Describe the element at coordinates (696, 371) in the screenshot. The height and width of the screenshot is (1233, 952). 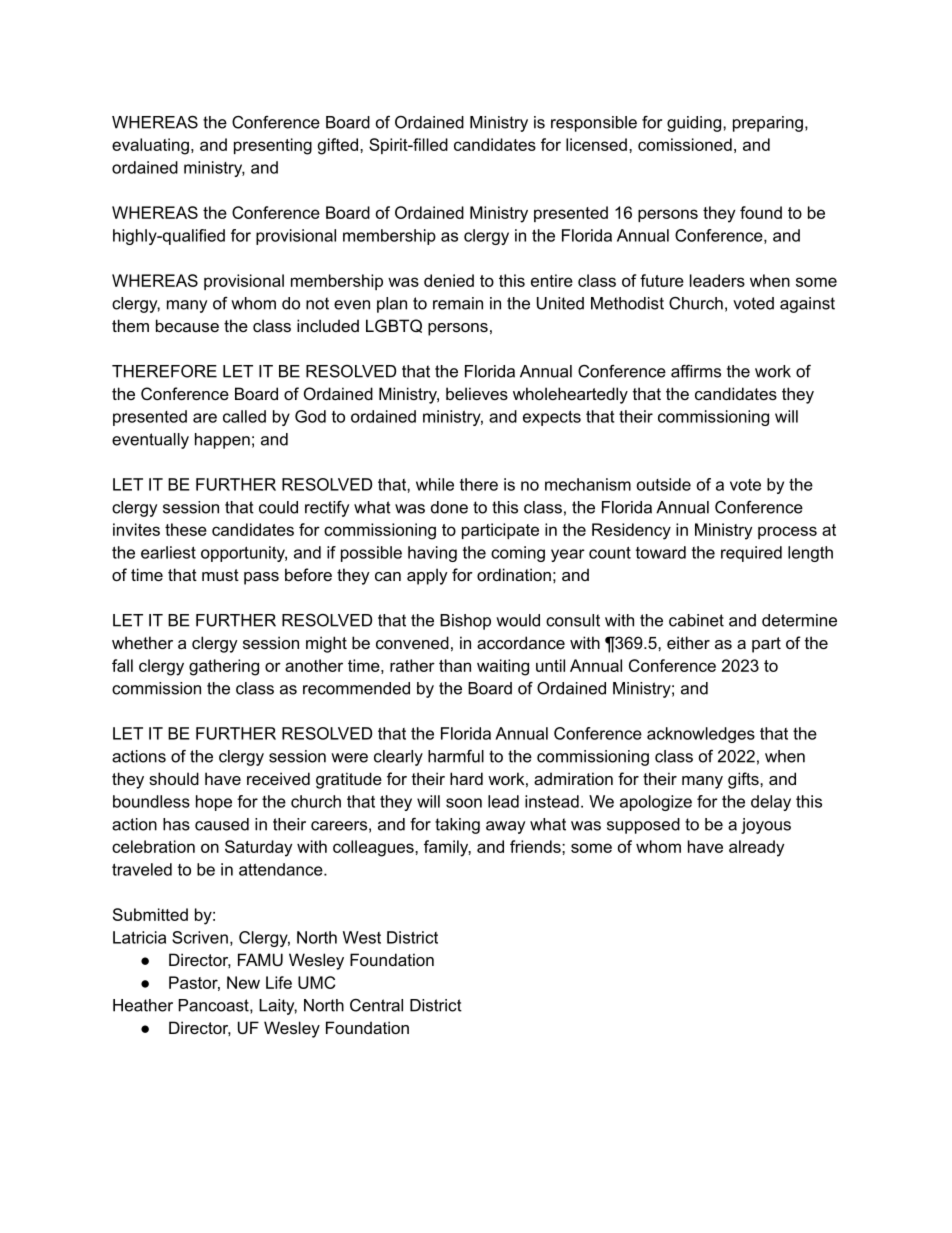
I see `affirms` at that location.
